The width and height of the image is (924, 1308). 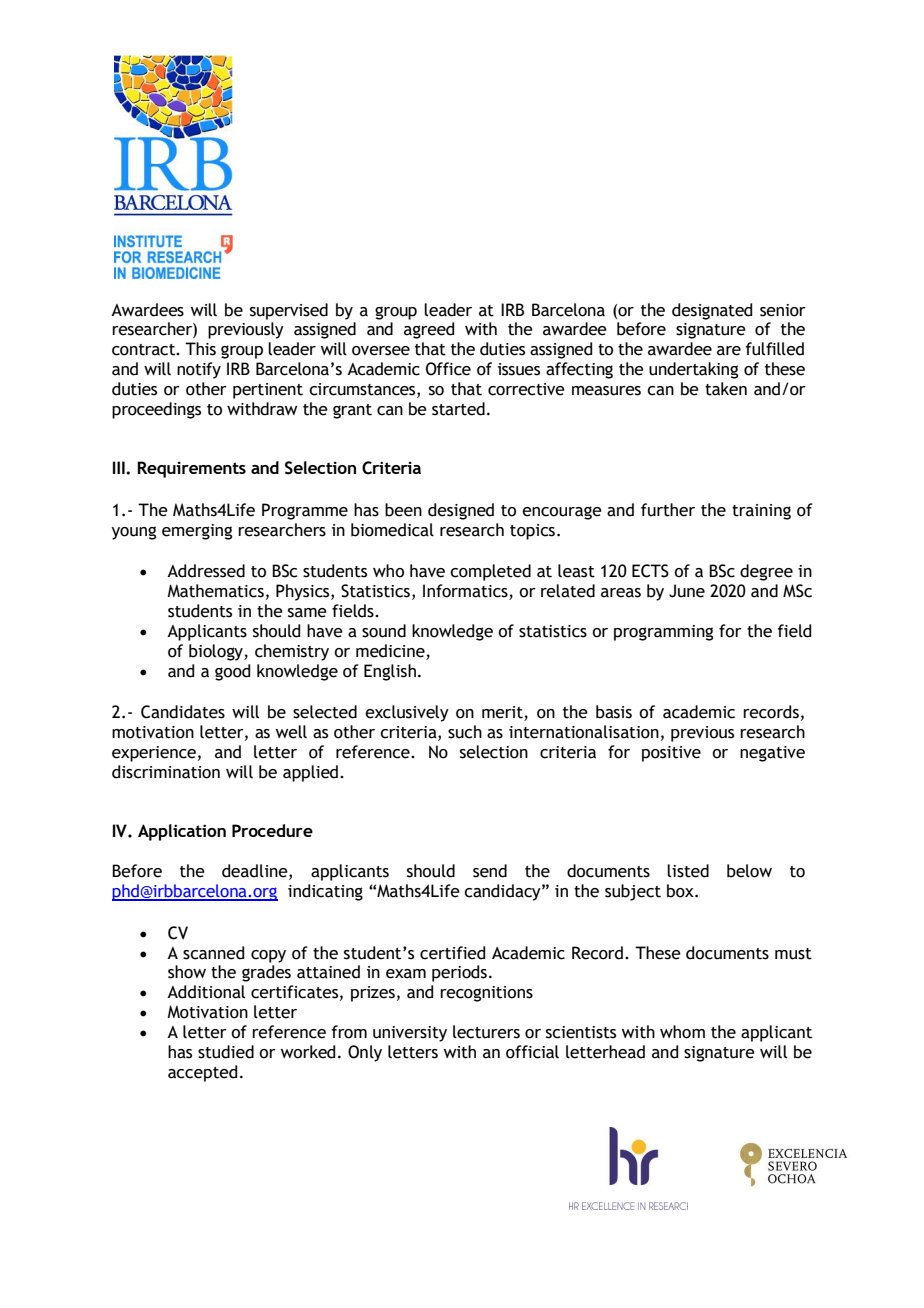 What do you see at coordinates (490, 572) in the image?
I see `completed` at bounding box center [490, 572].
